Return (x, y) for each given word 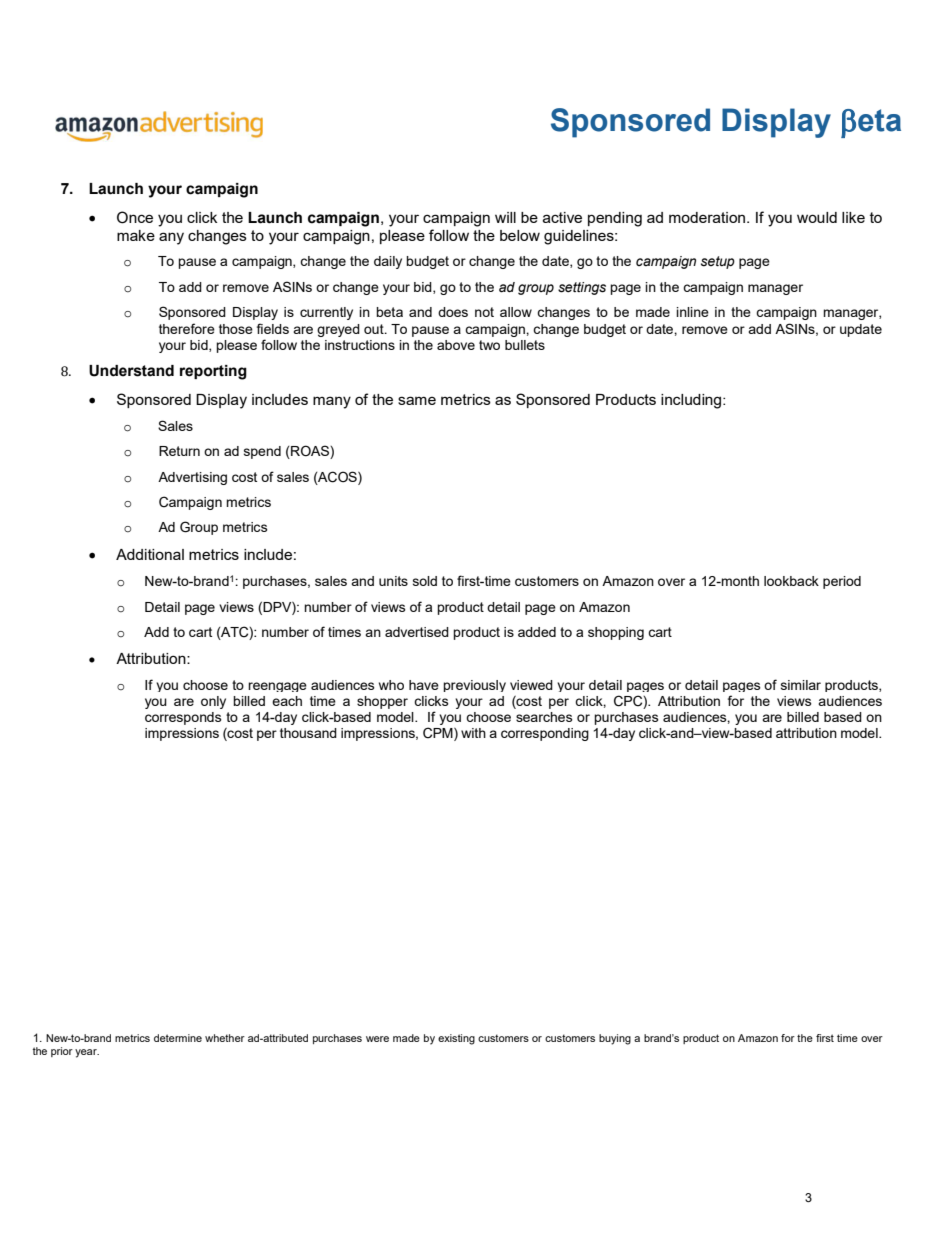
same (417, 400)
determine (178, 1038)
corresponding (545, 734)
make (136, 235)
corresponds (183, 718)
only (213, 702)
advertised (417, 632)
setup (718, 262)
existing (456, 1039)
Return (179, 451)
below (520, 235)
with (473, 733)
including (692, 401)
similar (801, 685)
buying (615, 1039)
